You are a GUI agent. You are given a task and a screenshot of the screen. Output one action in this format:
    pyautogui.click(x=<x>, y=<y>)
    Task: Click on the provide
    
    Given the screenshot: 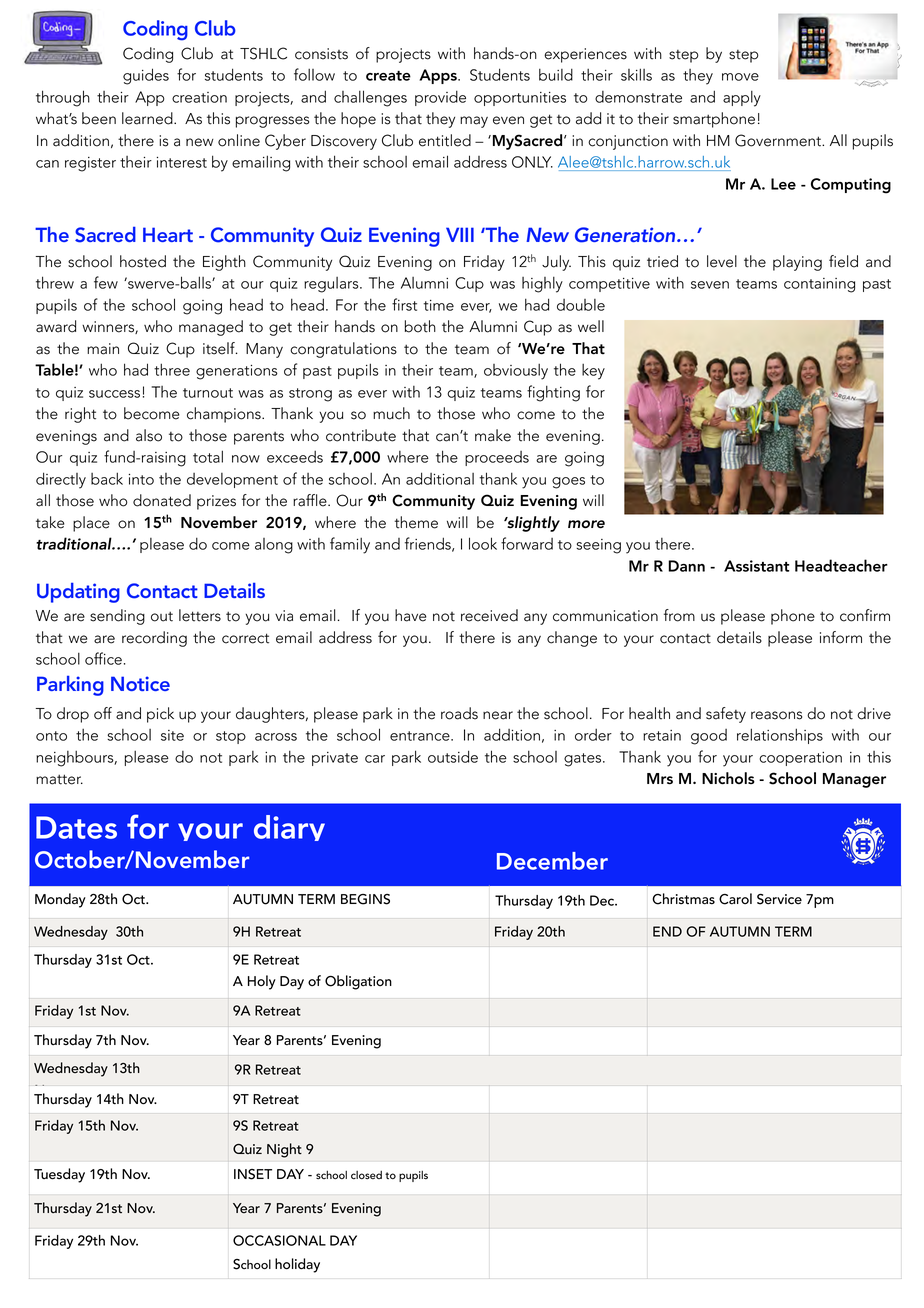 What is the action you would take?
    pyautogui.click(x=440, y=98)
